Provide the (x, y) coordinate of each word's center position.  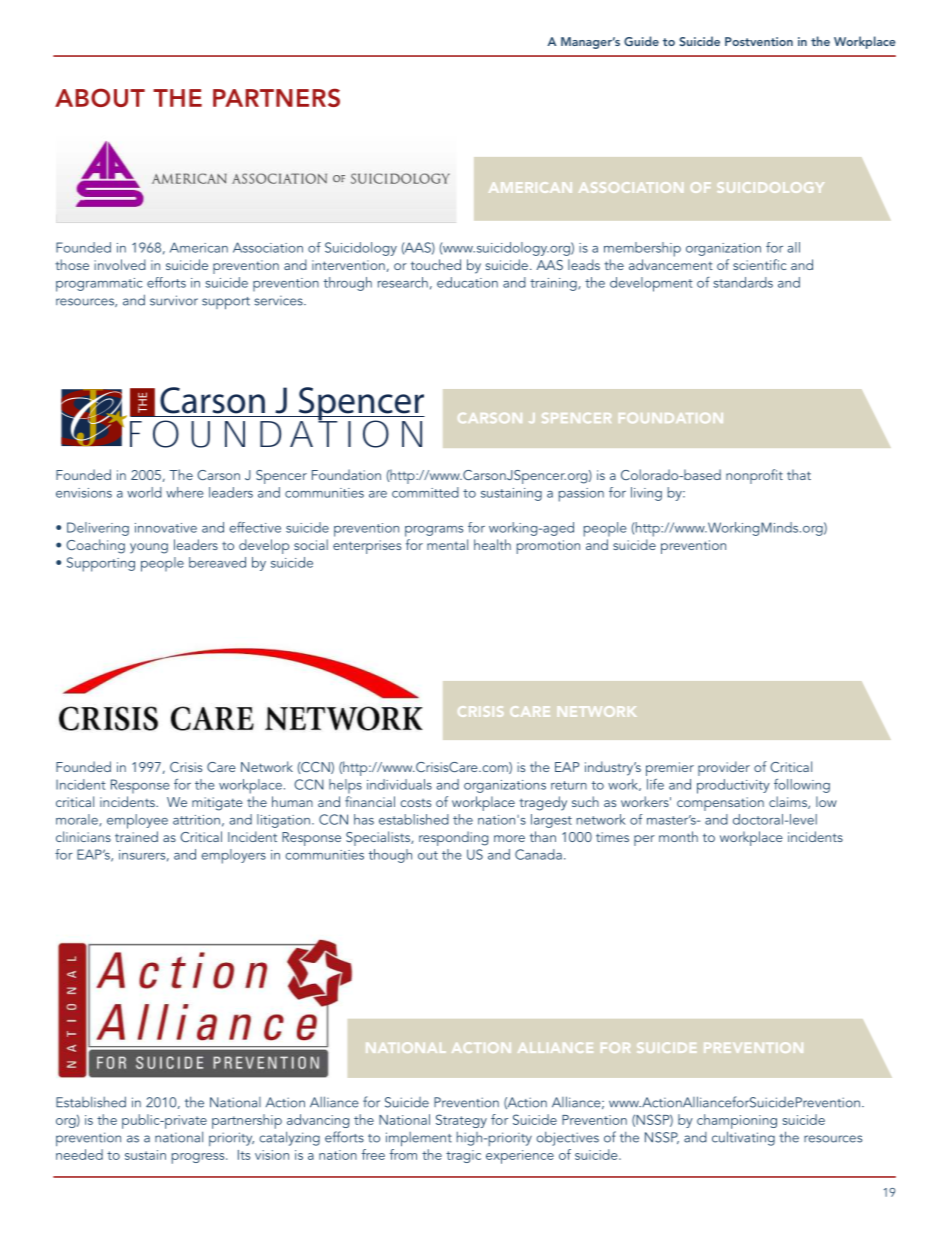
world (144, 492)
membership (642, 249)
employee (137, 821)
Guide (641, 41)
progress (199, 1158)
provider (724, 768)
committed (425, 492)
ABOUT (100, 97)
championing (737, 1121)
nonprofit (754, 476)
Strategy (461, 1121)
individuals (399, 784)
